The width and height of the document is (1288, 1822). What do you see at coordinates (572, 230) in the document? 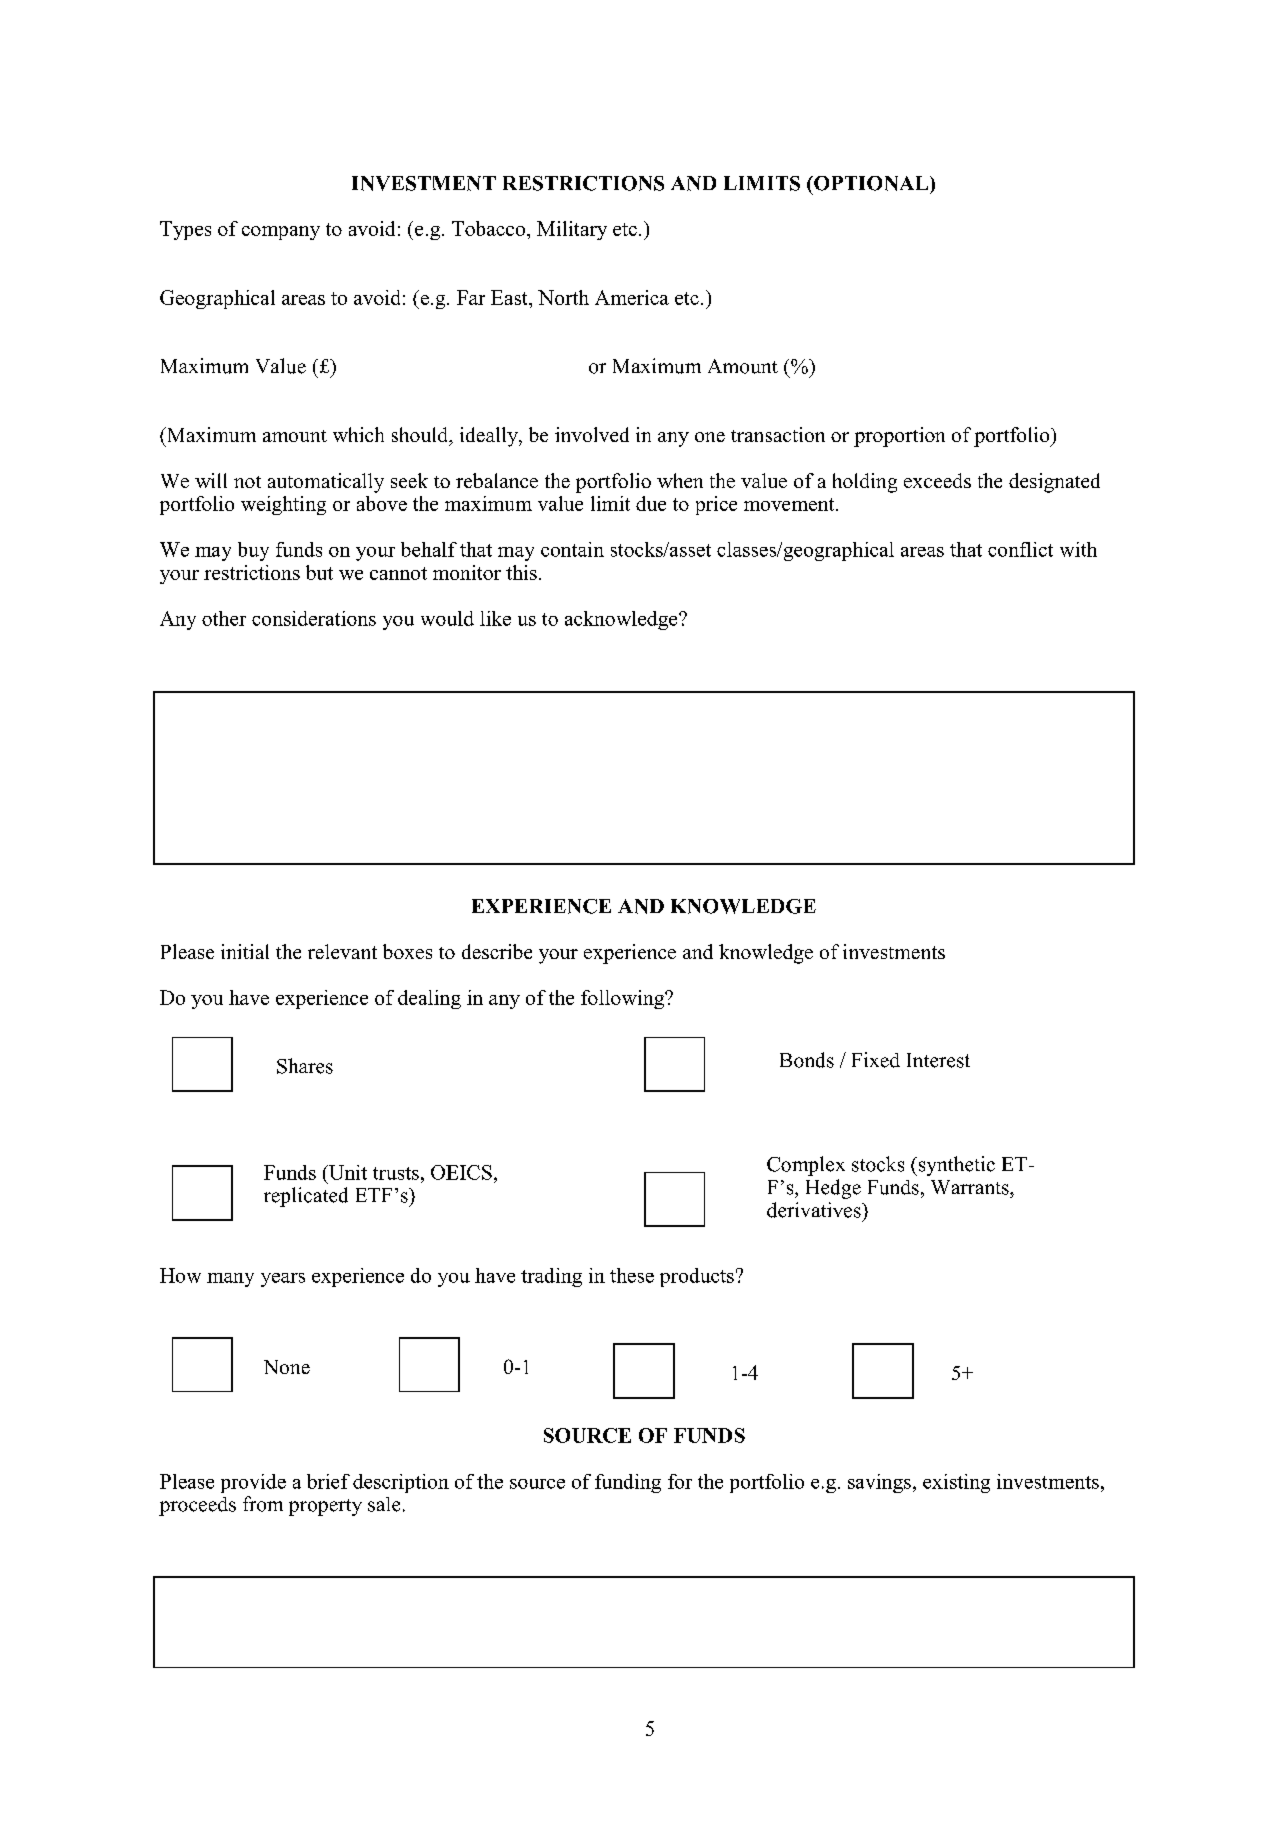
I see `Military` at bounding box center [572, 230].
